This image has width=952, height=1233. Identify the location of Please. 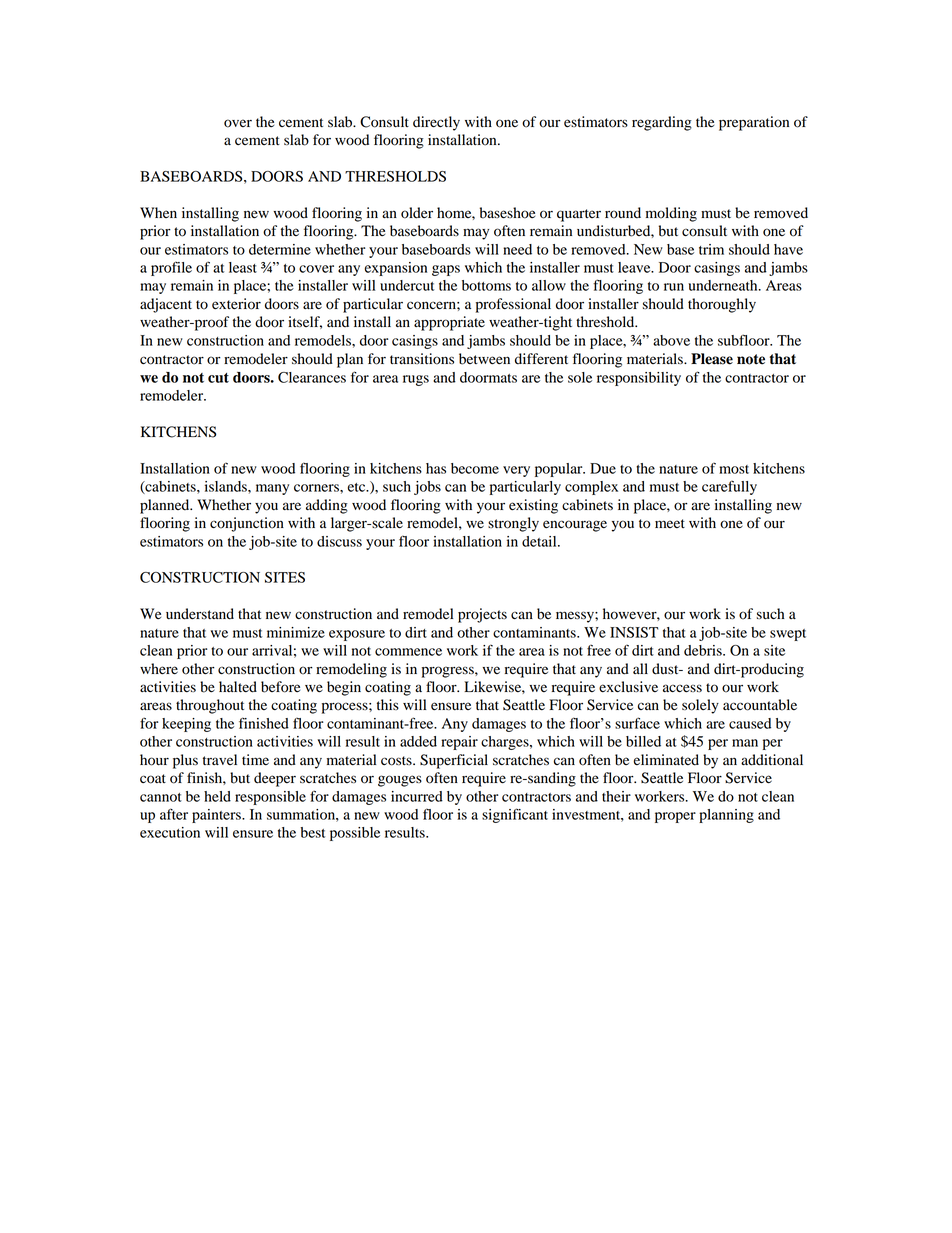
(712, 359).
